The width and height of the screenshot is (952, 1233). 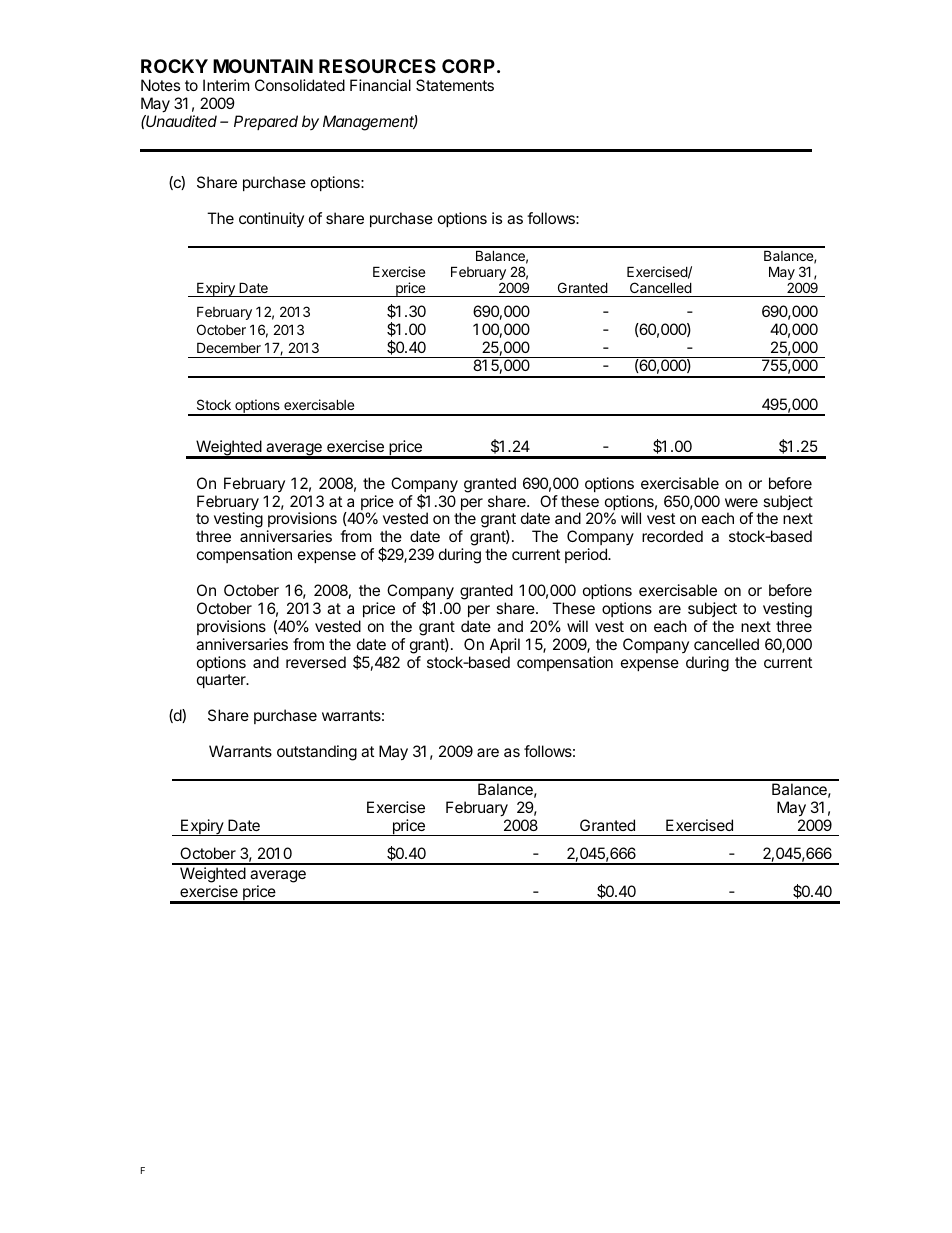 What do you see at coordinates (455, 85) in the screenshot?
I see `Statements` at bounding box center [455, 85].
